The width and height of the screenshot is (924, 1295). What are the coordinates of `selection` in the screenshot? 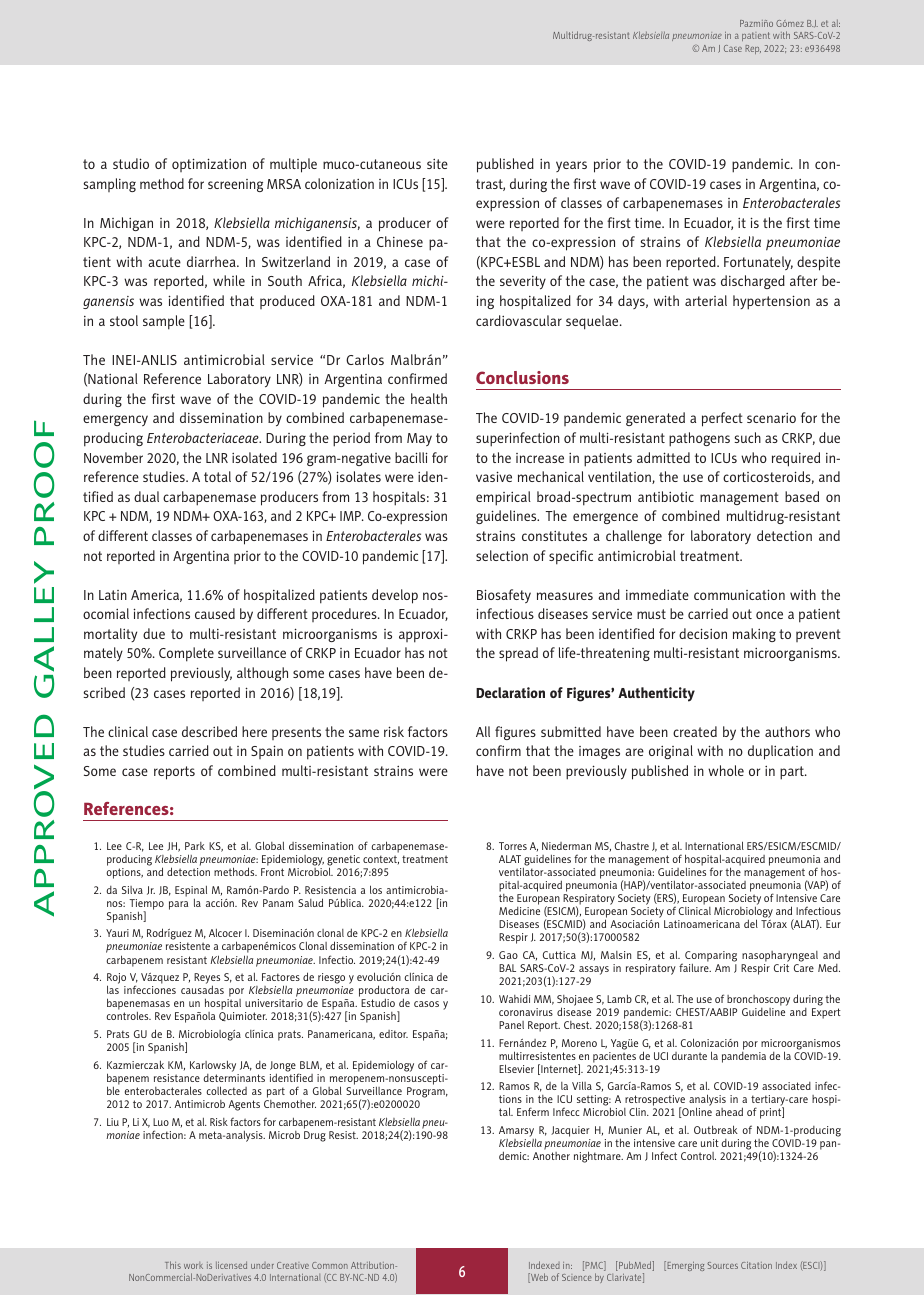 It's located at (502, 555).
